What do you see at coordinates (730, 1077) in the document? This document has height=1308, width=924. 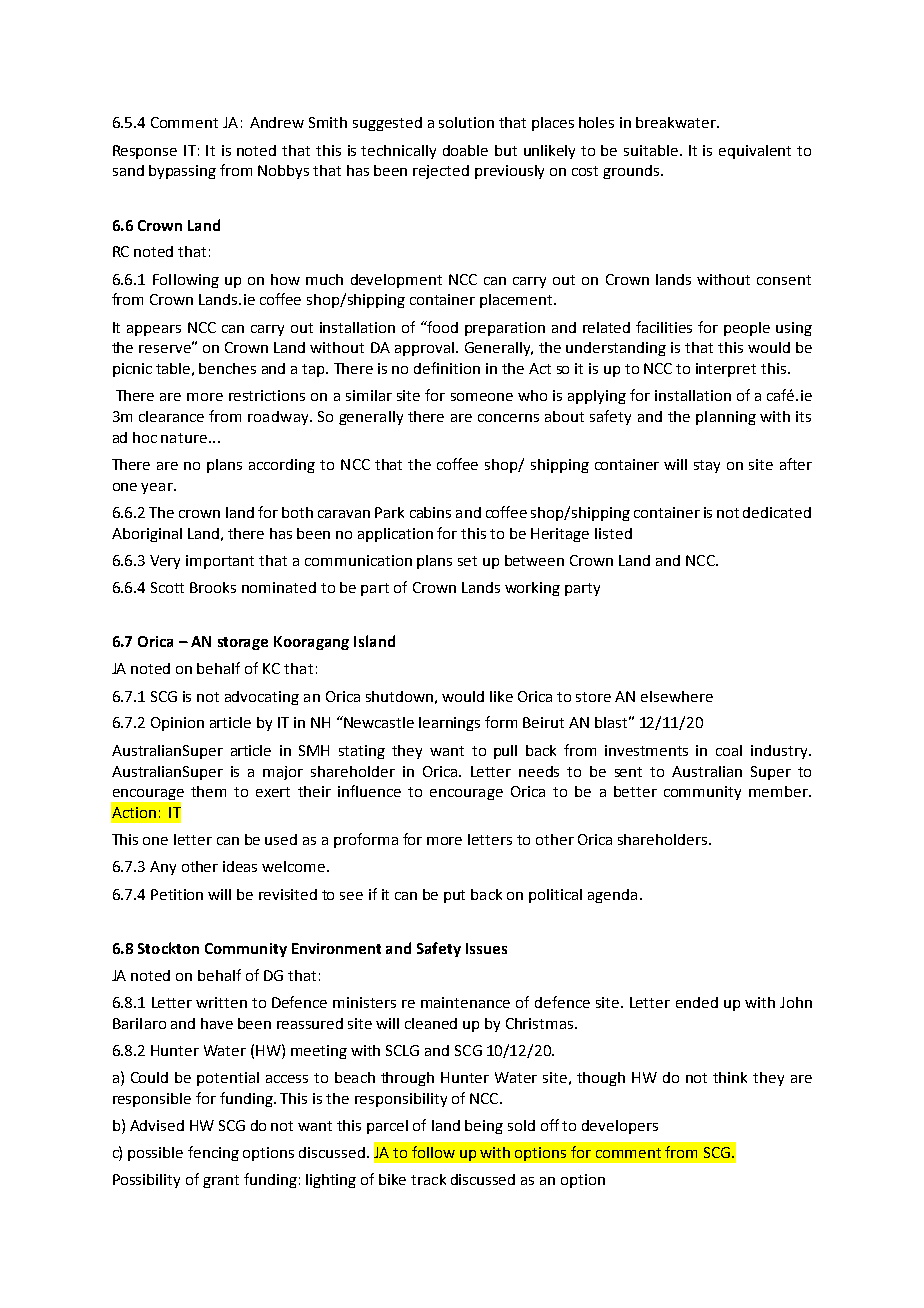 I see `think` at bounding box center [730, 1077].
